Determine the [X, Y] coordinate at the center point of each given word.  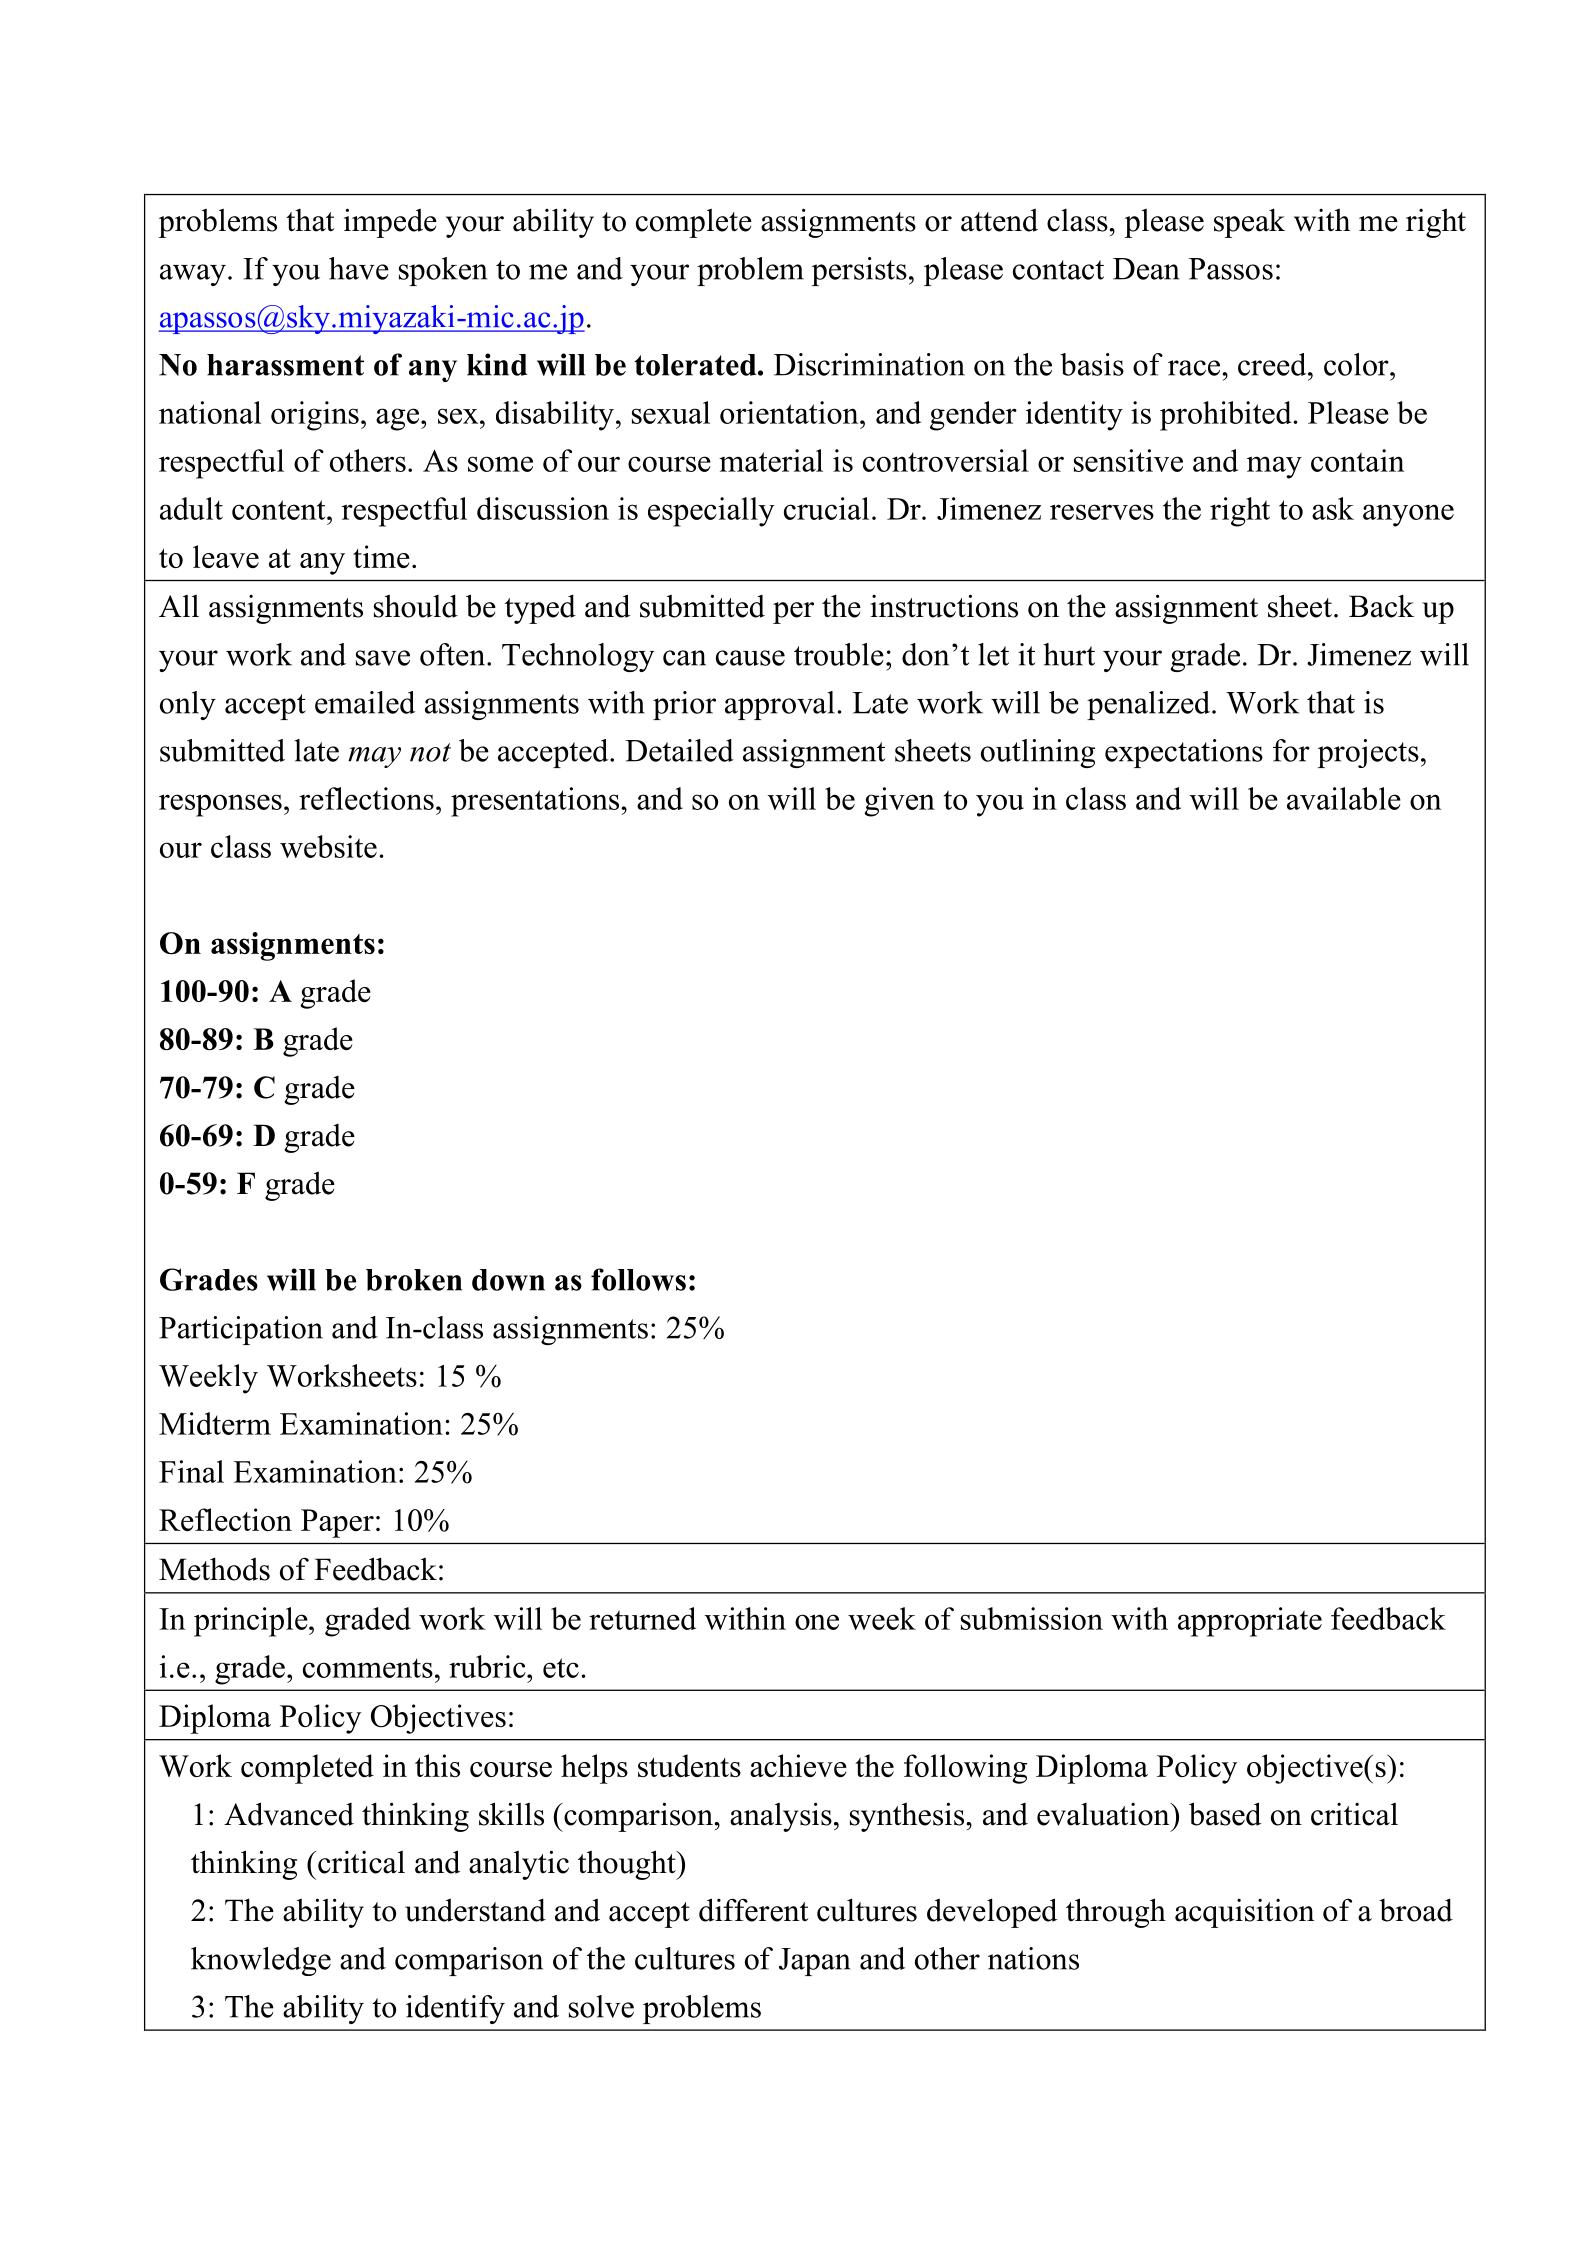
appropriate [1250, 1622]
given [899, 802]
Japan [815, 1962]
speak [1249, 223]
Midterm [215, 1423]
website [328, 846]
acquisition [1245, 1913]
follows [638, 1279]
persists [859, 271]
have [359, 268]
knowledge [261, 1961]
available [1344, 798]
